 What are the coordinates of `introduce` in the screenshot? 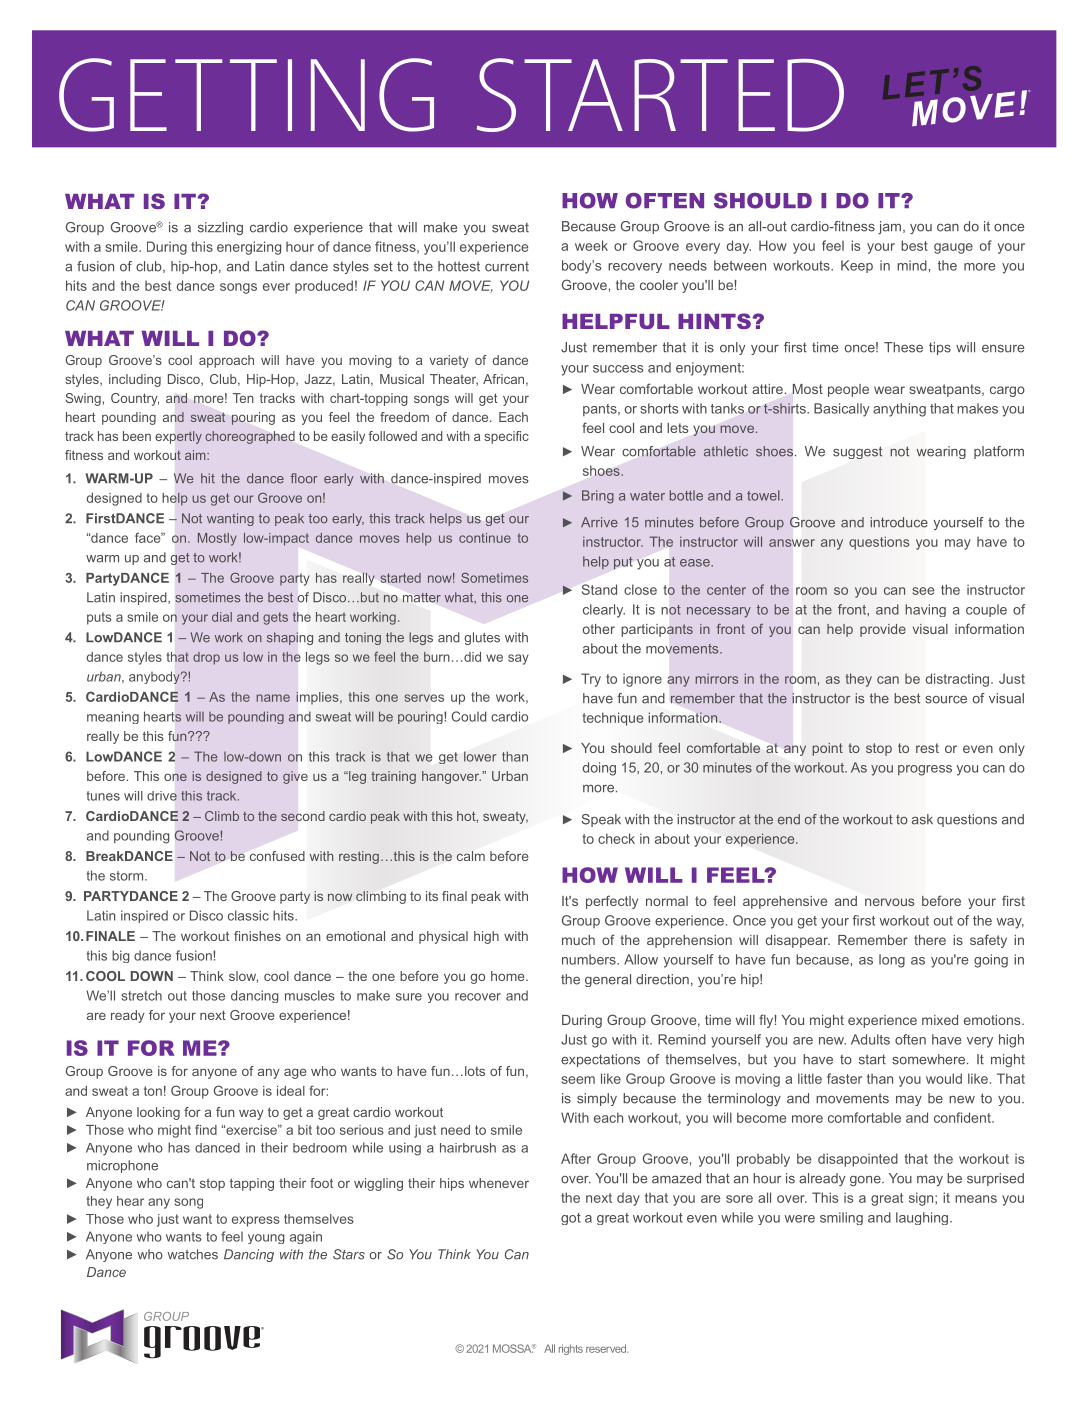 It's located at (899, 522).
